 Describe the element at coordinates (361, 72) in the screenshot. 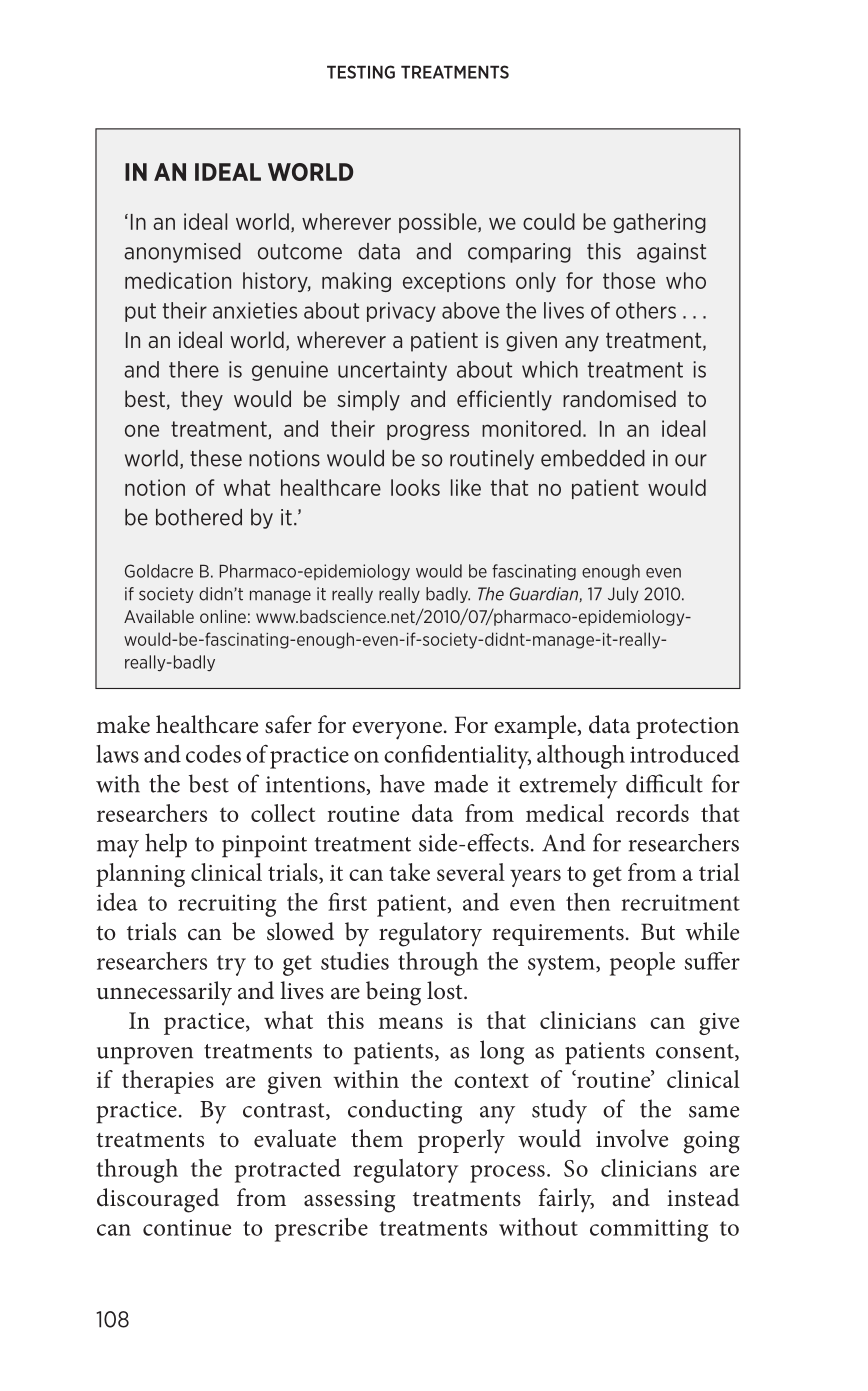

I see `TESTING` at that location.
